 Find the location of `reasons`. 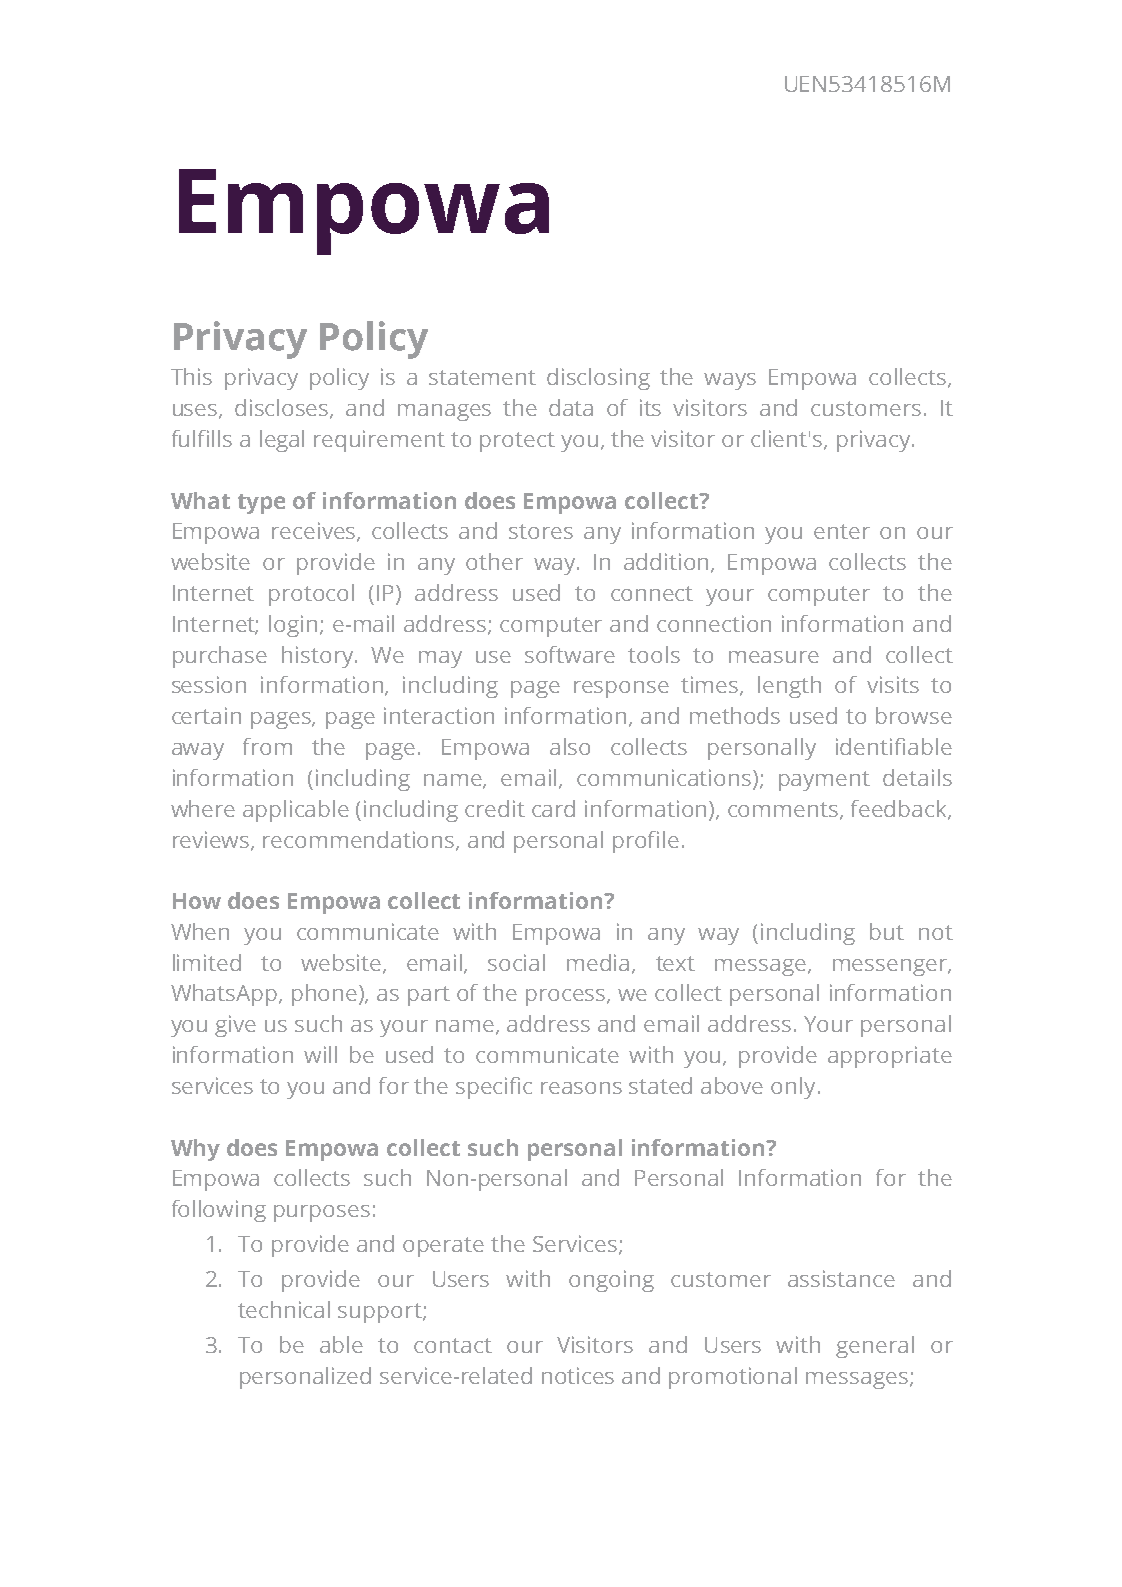

reasons is located at coordinates (581, 1088).
